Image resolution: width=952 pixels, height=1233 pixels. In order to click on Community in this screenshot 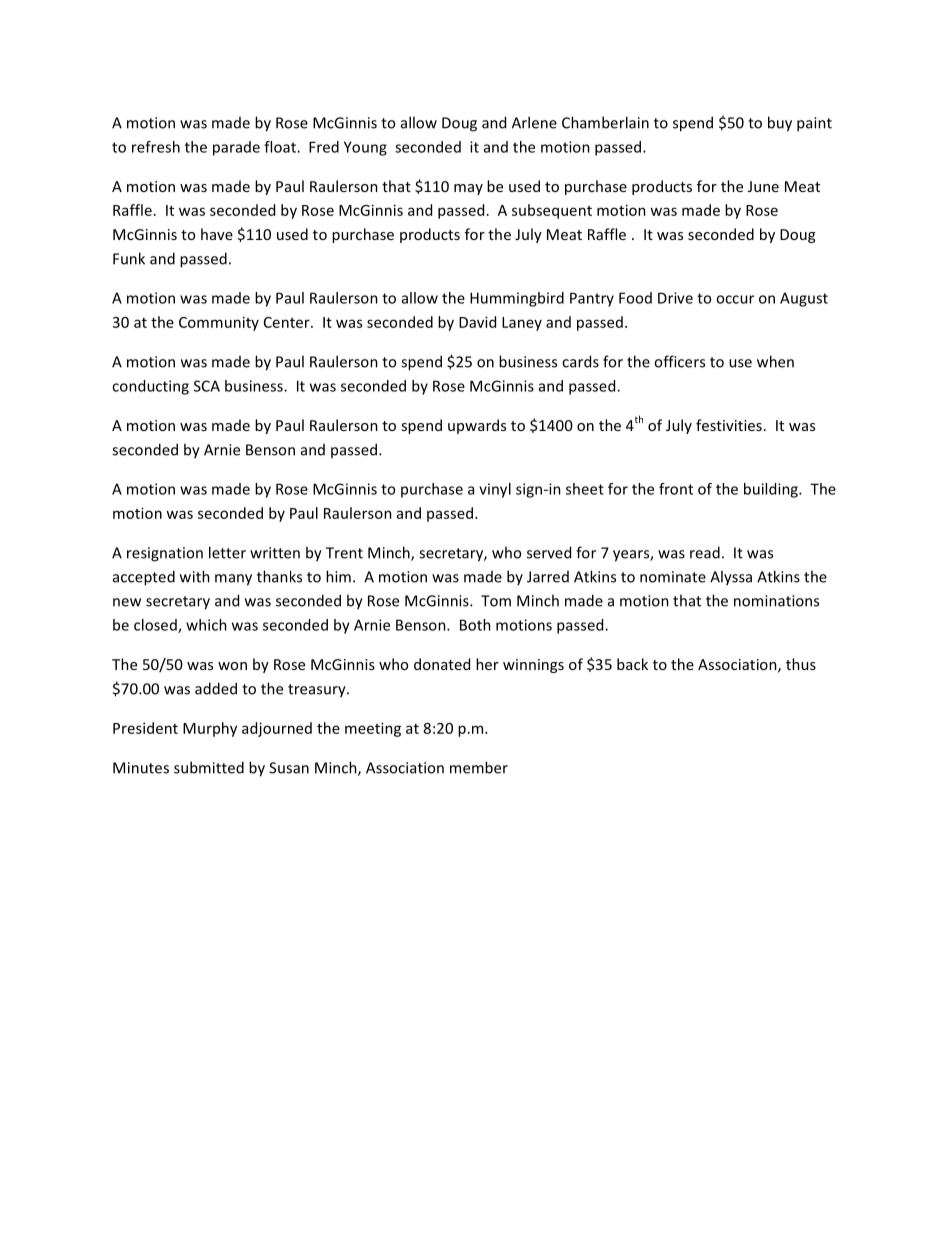, I will do `click(219, 323)`.
